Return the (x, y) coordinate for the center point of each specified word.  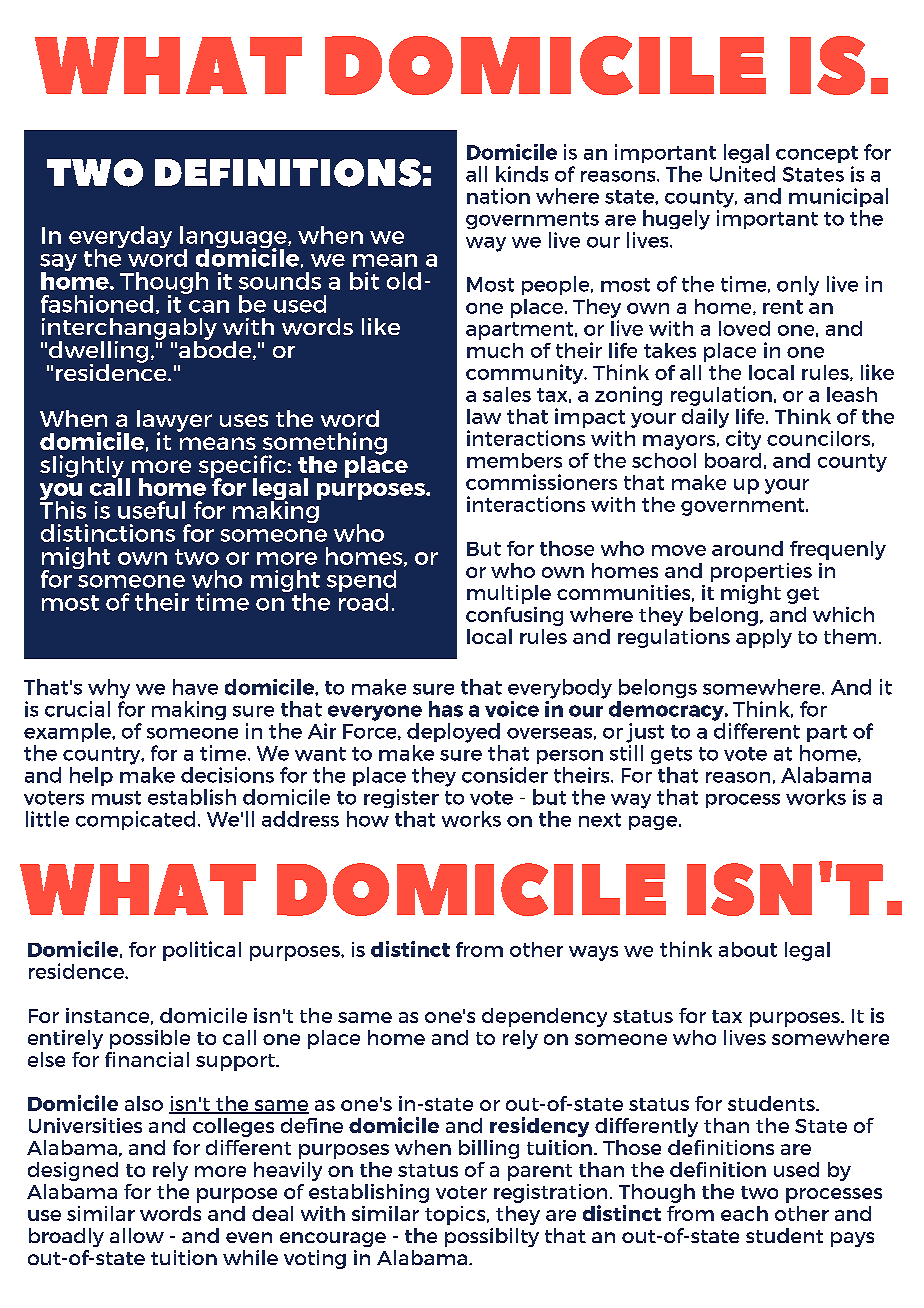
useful (151, 510)
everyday (120, 238)
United (742, 174)
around (747, 548)
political (202, 951)
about (748, 949)
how (368, 819)
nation (498, 196)
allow (137, 1235)
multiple (509, 594)
